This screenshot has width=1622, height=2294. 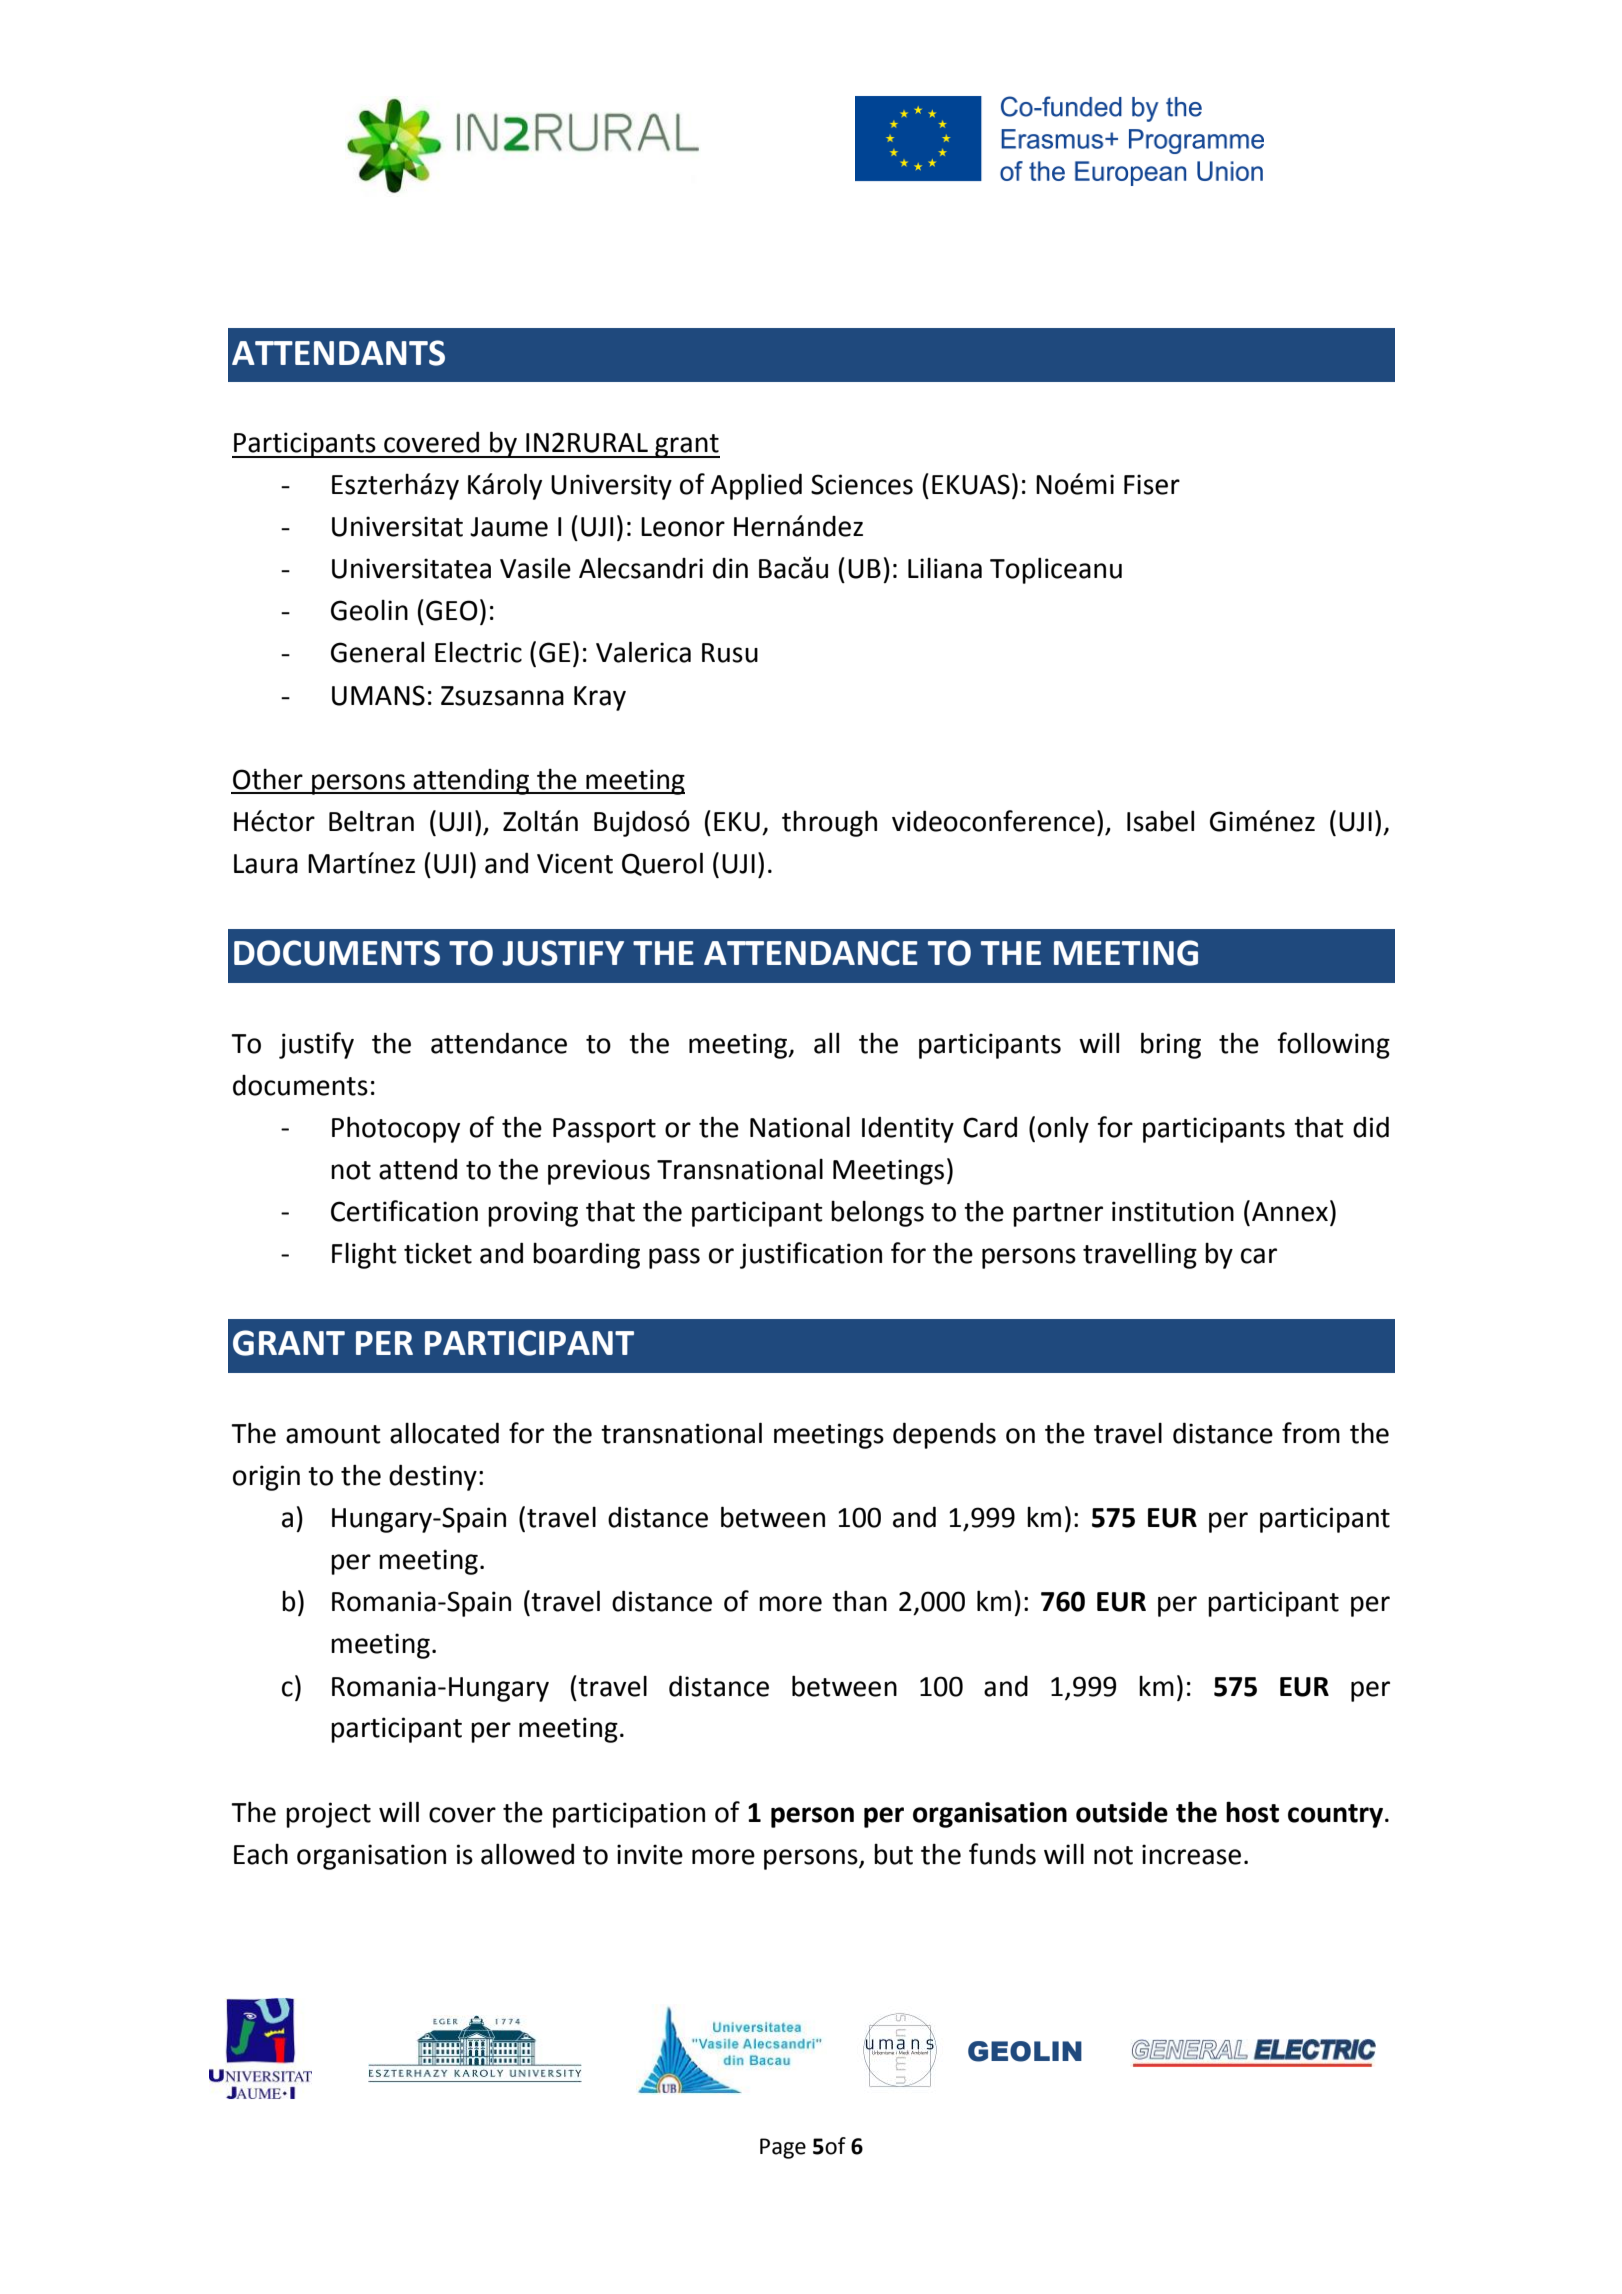 What do you see at coordinates (1290, 1212) in the screenshot?
I see `Annex` at bounding box center [1290, 1212].
